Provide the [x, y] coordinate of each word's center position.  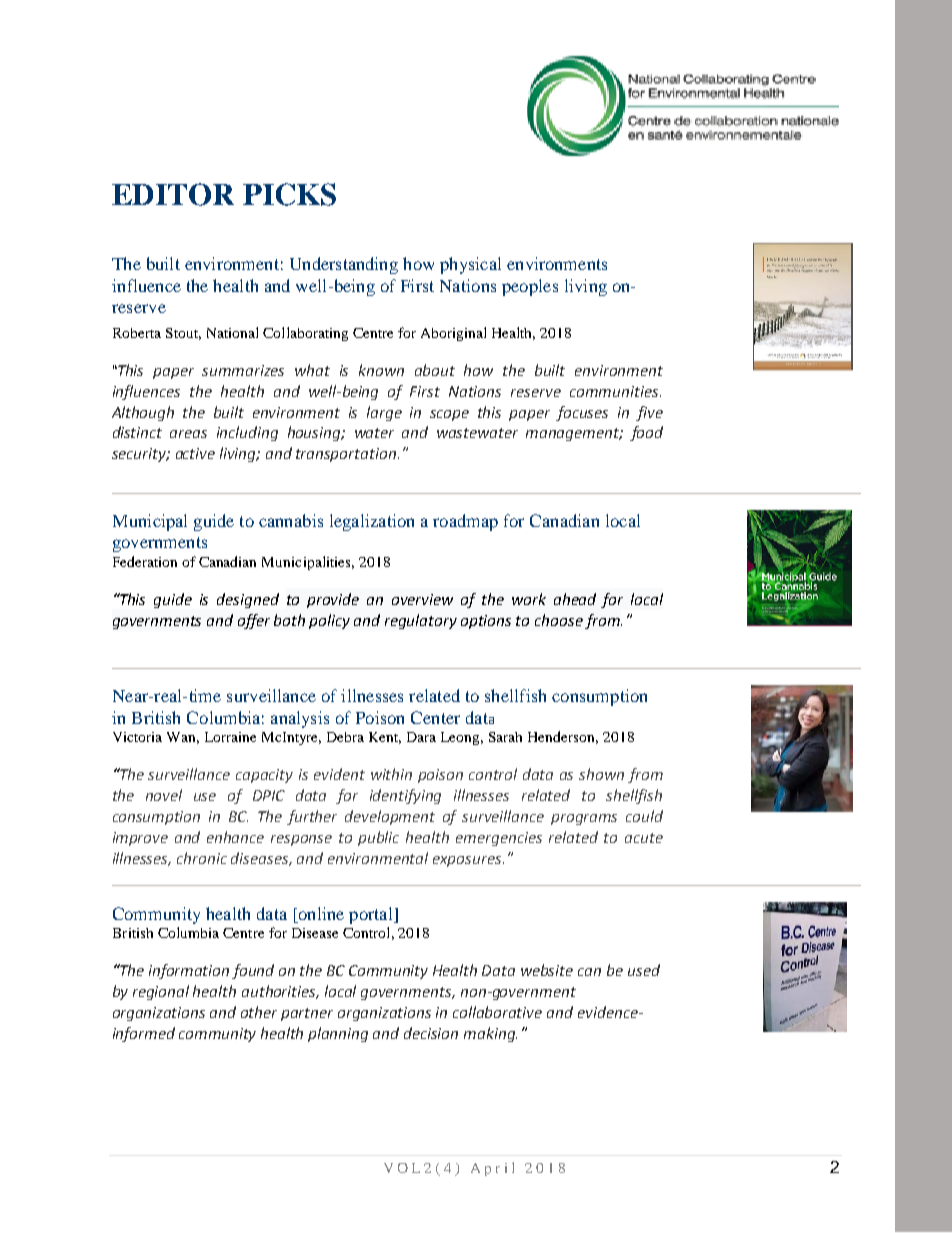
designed [248, 600]
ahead [575, 599]
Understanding [344, 265]
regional [161, 992]
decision [431, 1033]
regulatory [421, 621]
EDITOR [173, 194]
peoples [530, 287]
